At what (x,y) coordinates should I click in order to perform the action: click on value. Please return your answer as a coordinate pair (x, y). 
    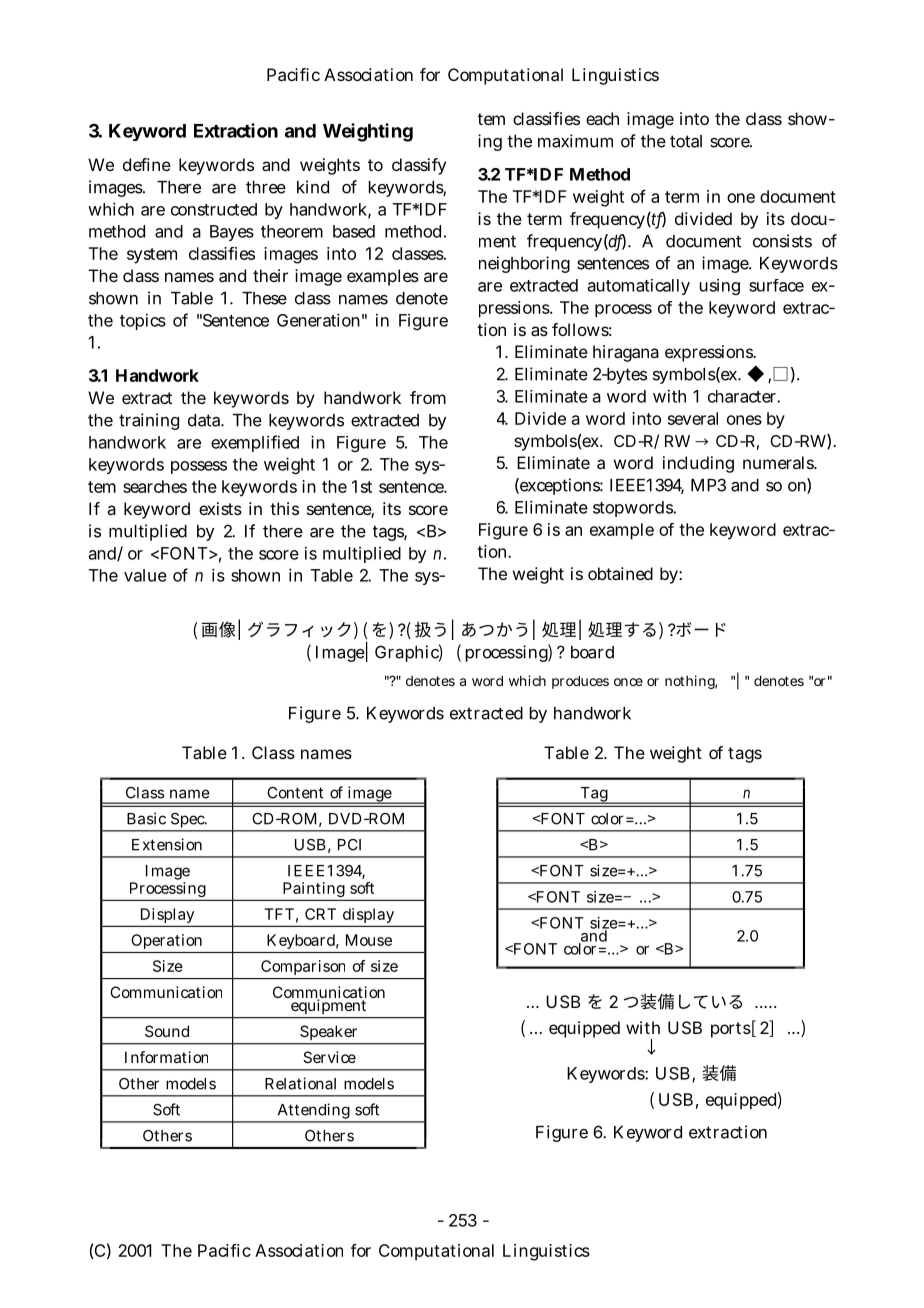
    Looking at the image, I should click on (145, 575).
